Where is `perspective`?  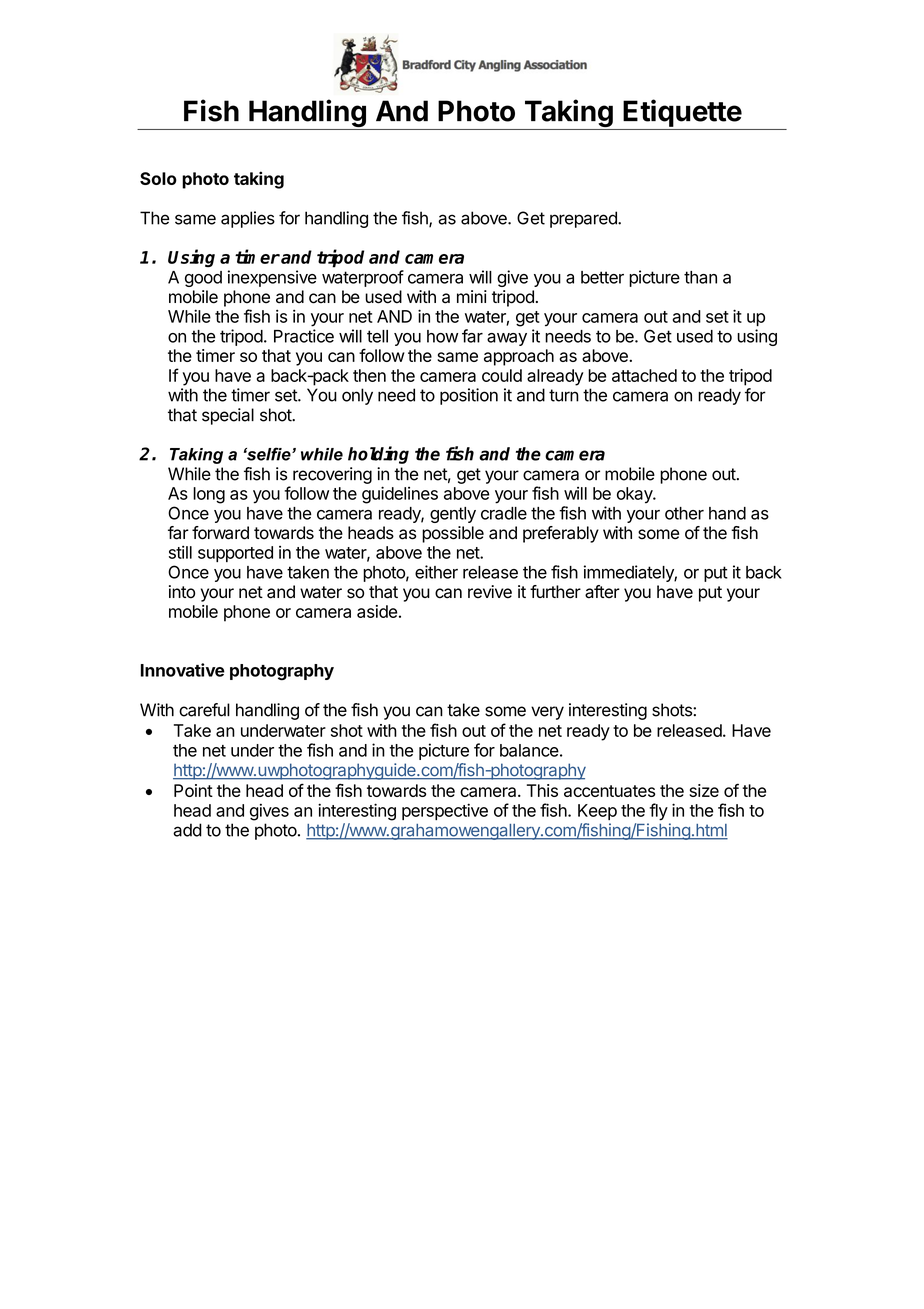 perspective is located at coordinates (445, 811).
